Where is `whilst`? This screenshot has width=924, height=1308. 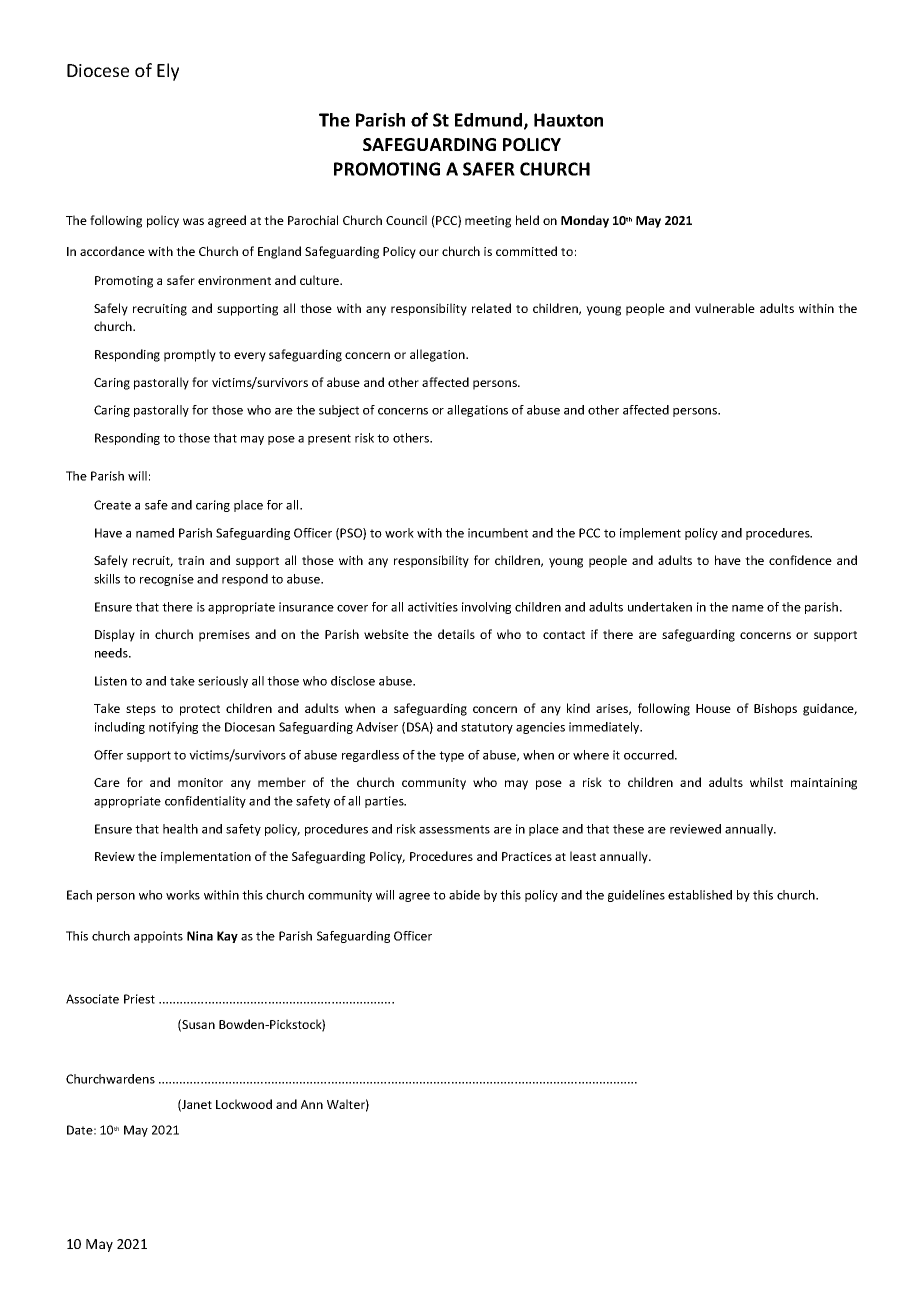
whilst is located at coordinates (766, 782).
